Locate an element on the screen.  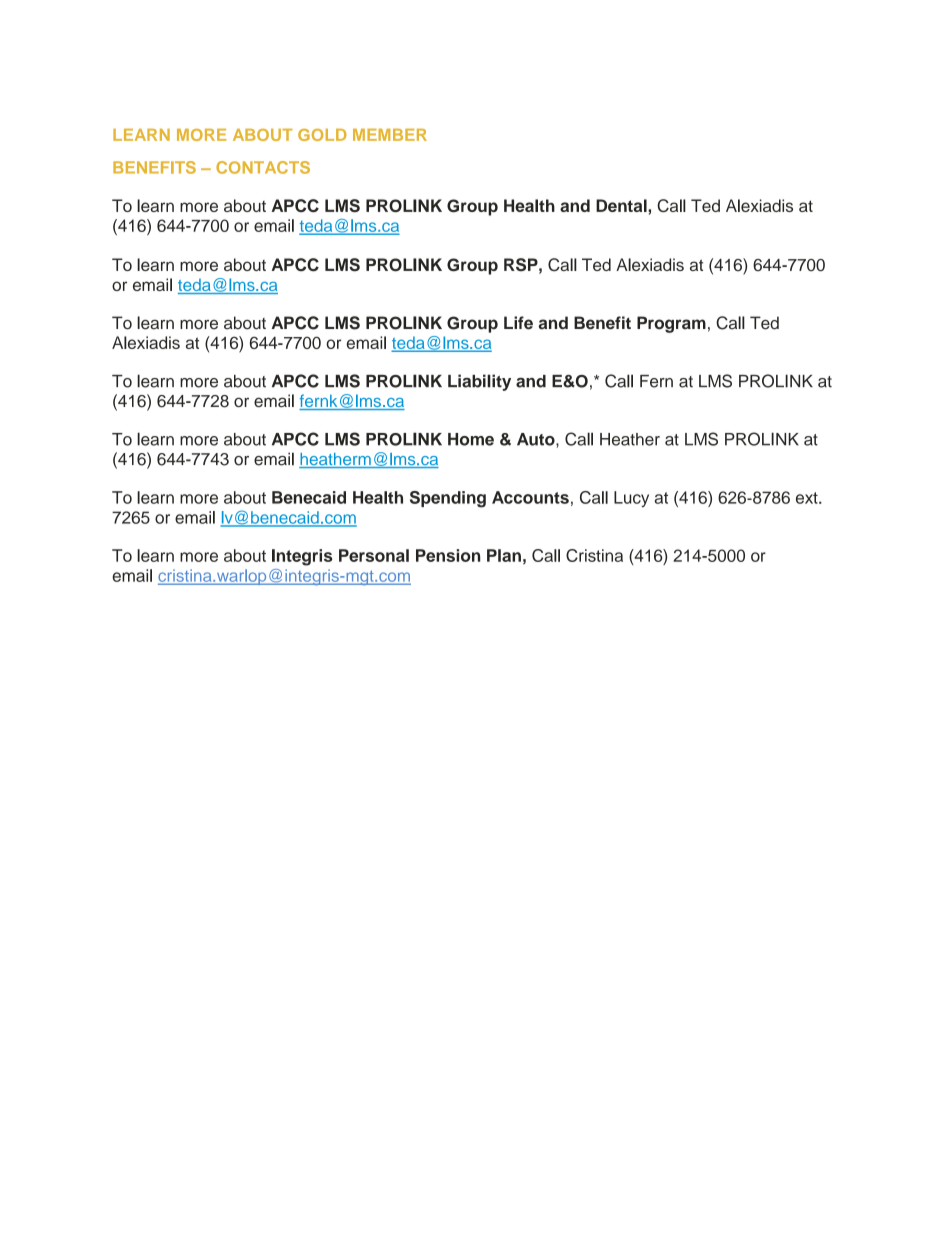
Liability is located at coordinates (479, 382).
